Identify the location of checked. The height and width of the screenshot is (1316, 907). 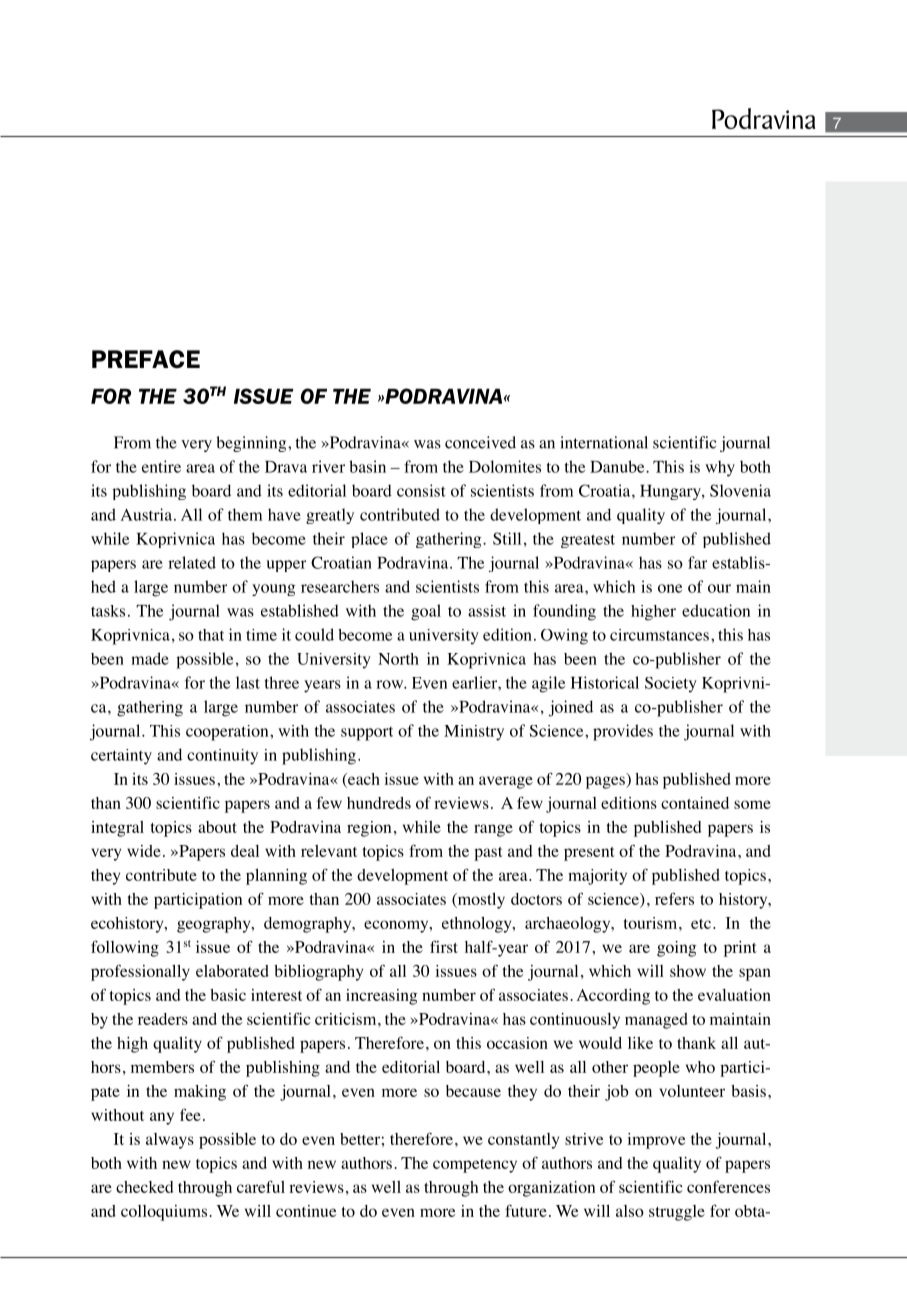
(144, 1187).
